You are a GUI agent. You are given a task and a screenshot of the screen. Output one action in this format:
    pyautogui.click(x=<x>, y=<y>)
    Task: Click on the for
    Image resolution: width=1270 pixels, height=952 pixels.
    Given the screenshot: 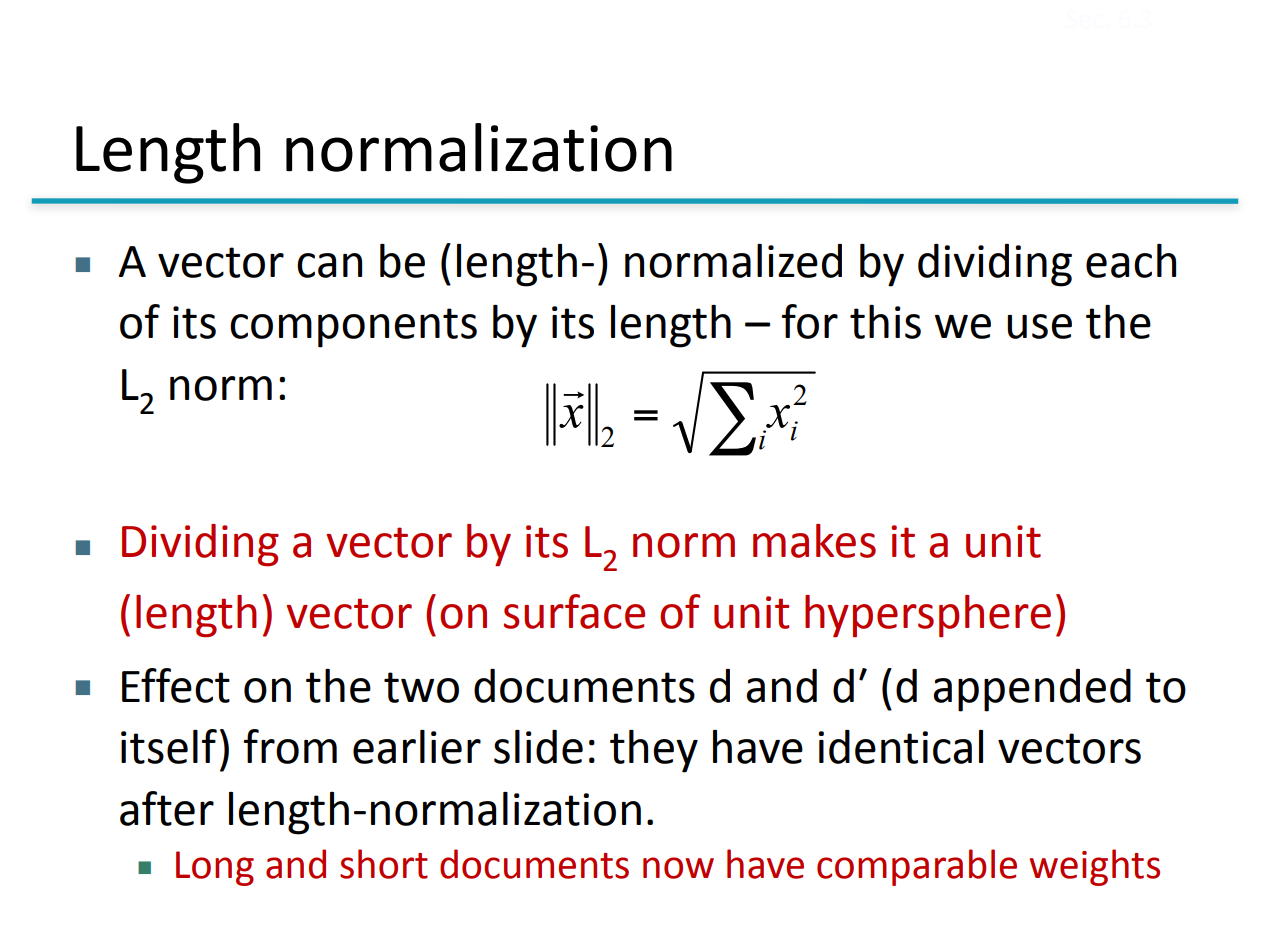 What is the action you would take?
    pyautogui.click(x=809, y=321)
